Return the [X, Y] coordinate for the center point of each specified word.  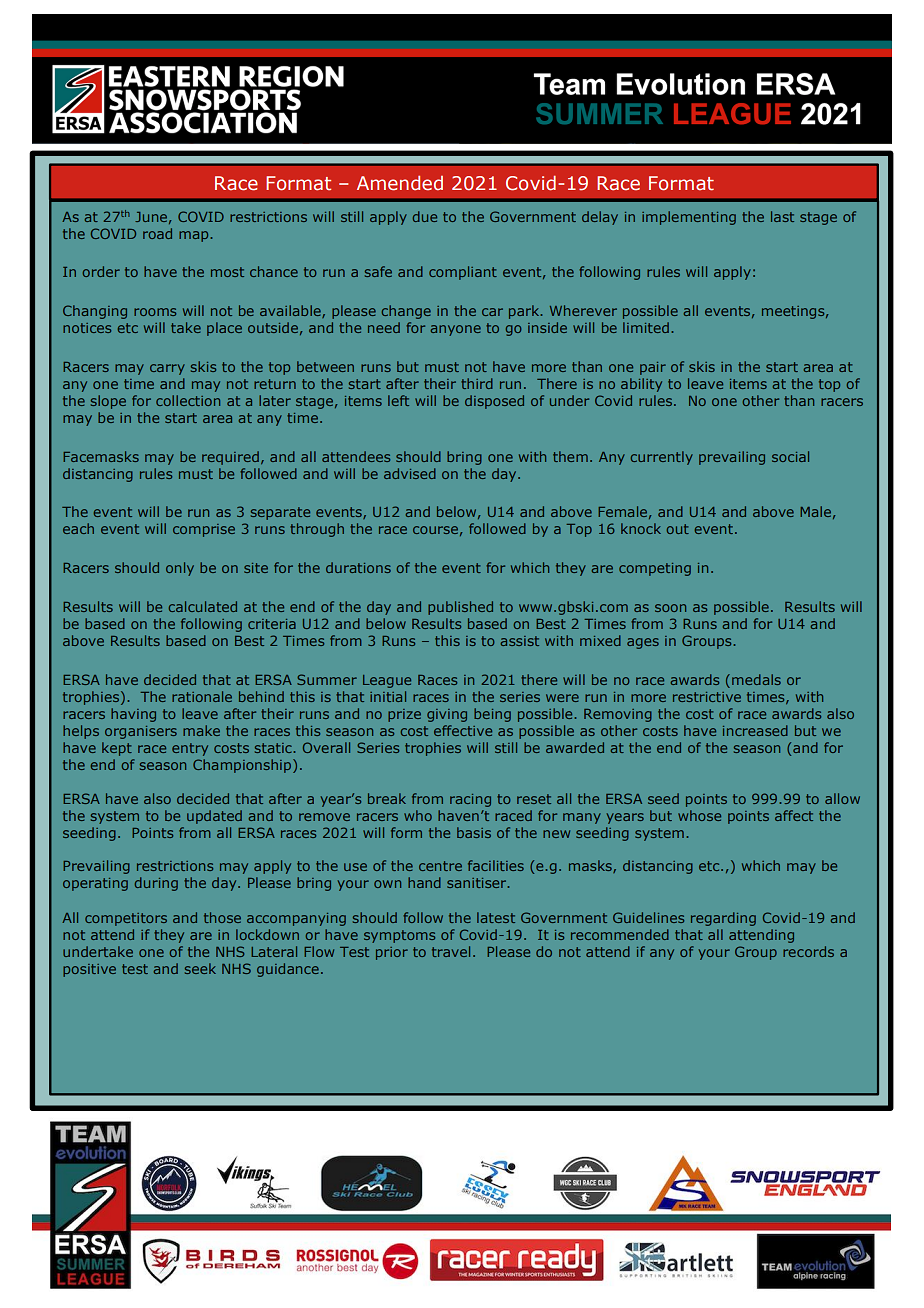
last [782, 216]
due [425, 216]
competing [655, 569]
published [460, 608]
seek [200, 968]
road [157, 233]
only [180, 569]
